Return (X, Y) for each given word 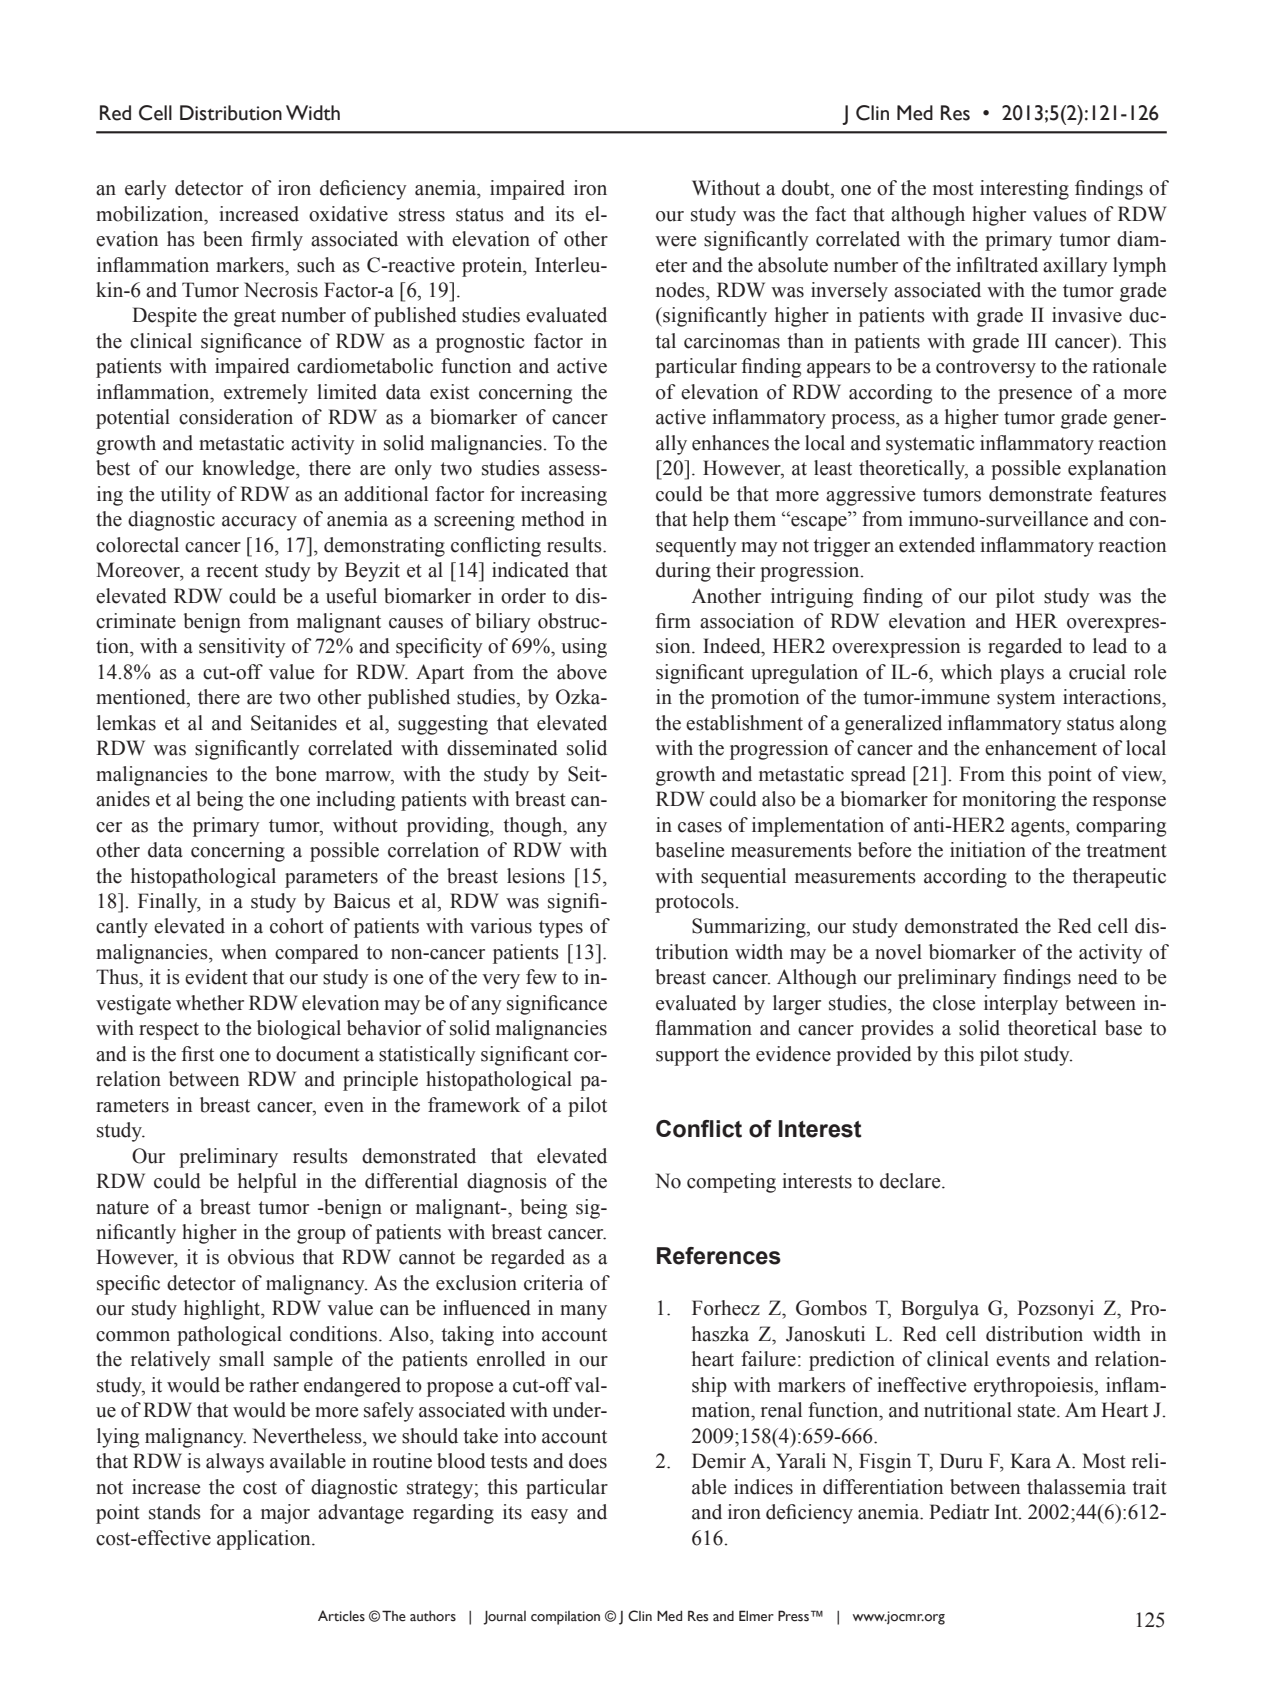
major (285, 1514)
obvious (261, 1257)
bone (296, 774)
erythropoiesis (1034, 1387)
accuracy (259, 523)
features (1133, 494)
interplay (1021, 1005)
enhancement (1041, 748)
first (197, 1054)
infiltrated (997, 265)
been (223, 239)
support (687, 1057)
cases (700, 827)
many (583, 1312)
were (676, 241)
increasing (564, 496)
